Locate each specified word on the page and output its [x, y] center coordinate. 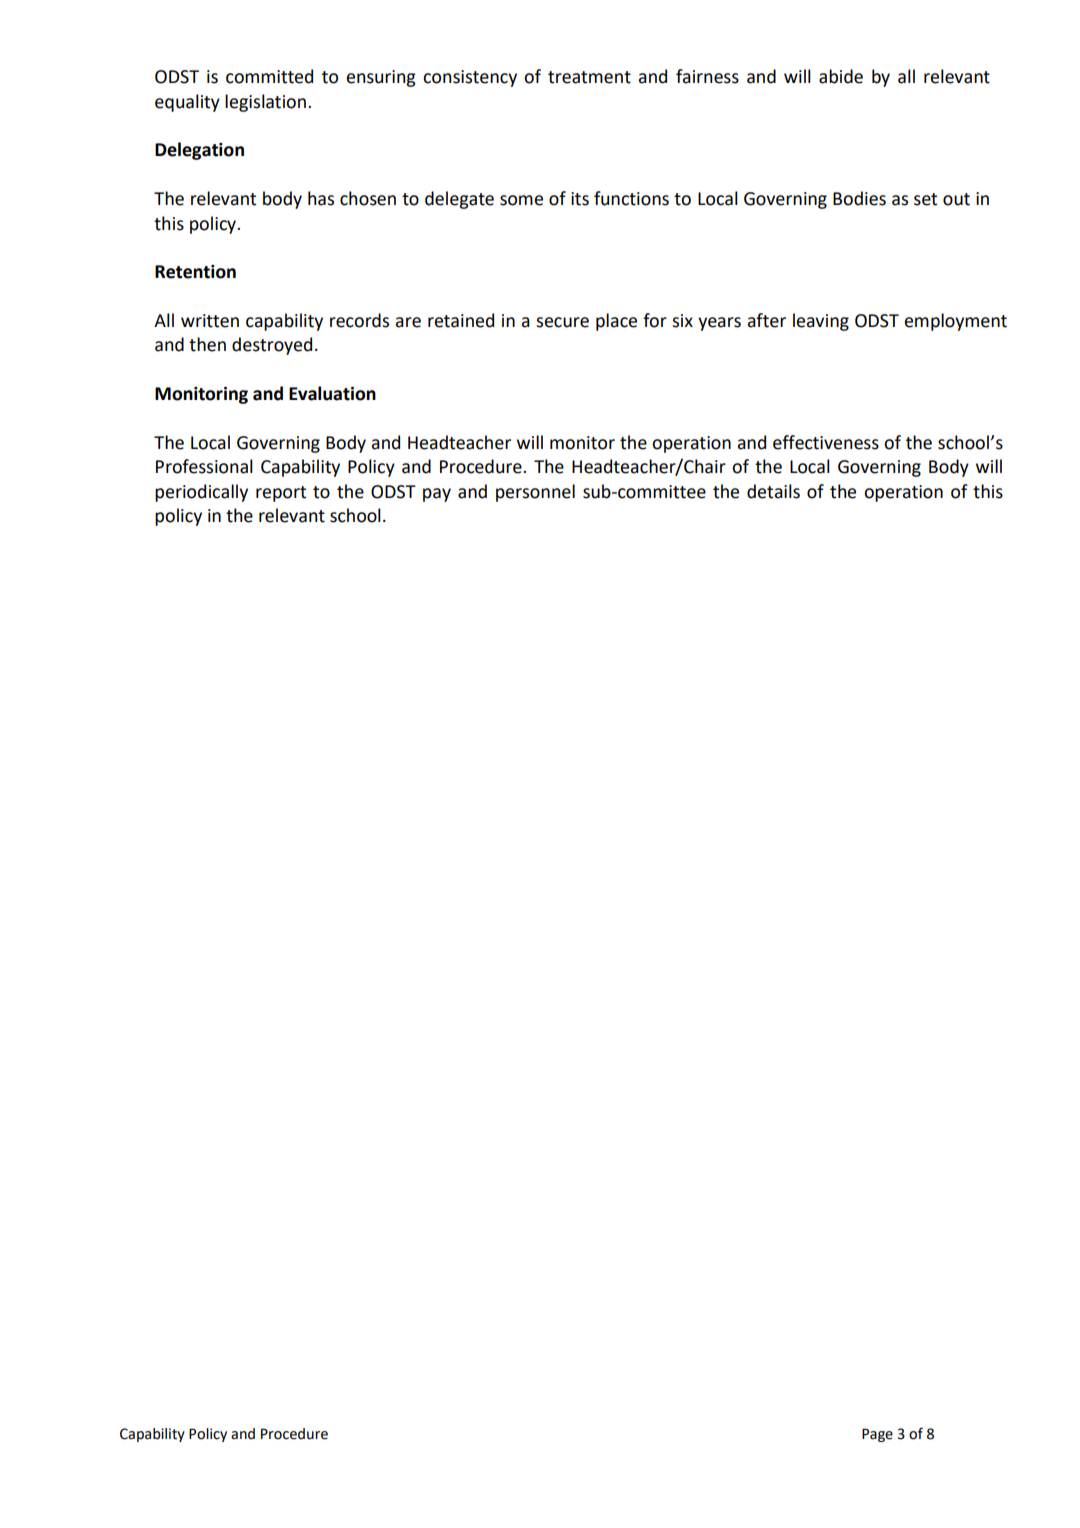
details [773, 491]
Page [877, 1435]
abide [841, 76]
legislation [265, 103]
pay [437, 495]
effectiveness [826, 442]
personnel [535, 493]
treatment [589, 77]
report [281, 494]
